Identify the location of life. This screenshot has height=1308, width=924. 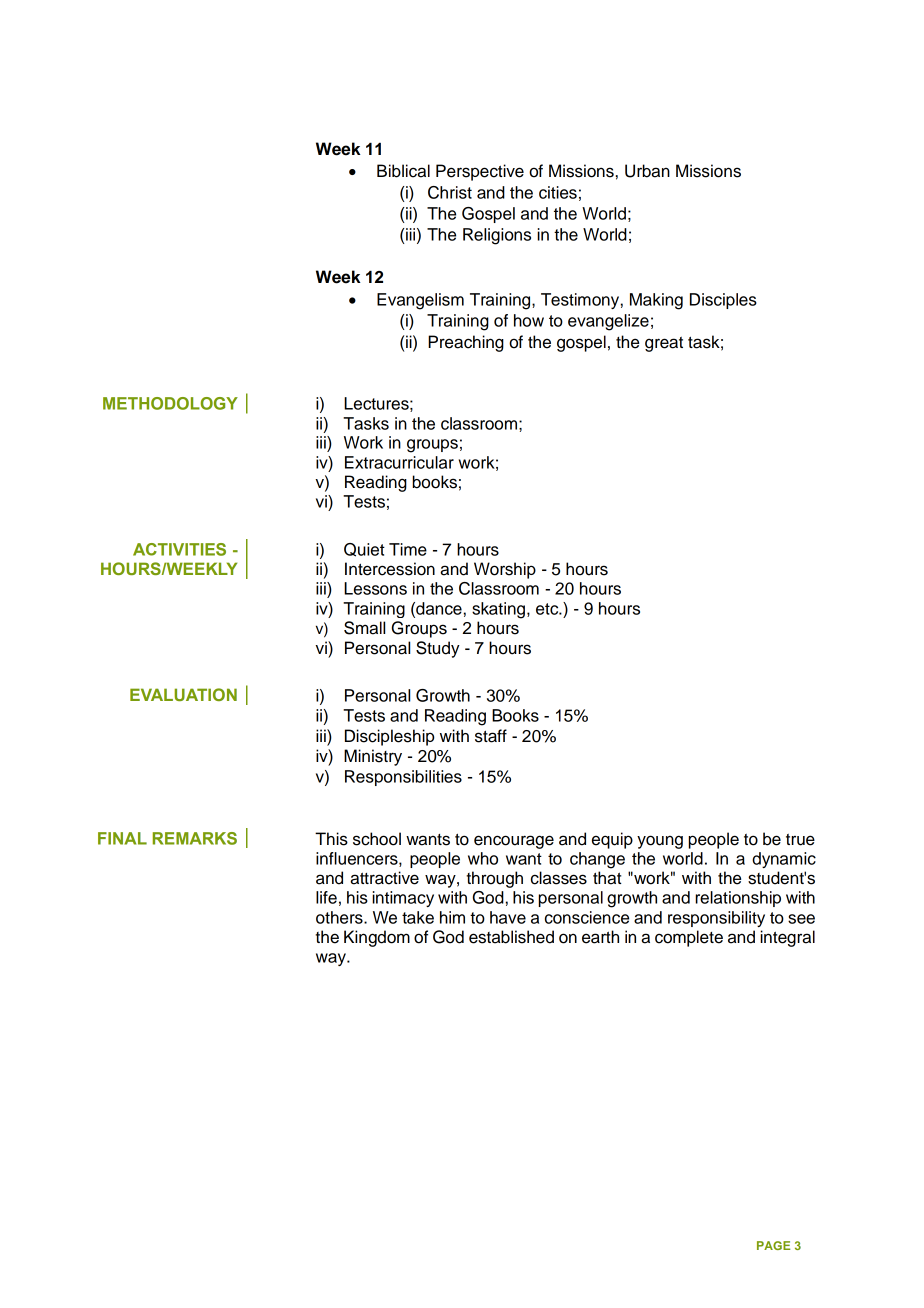
(326, 897).
